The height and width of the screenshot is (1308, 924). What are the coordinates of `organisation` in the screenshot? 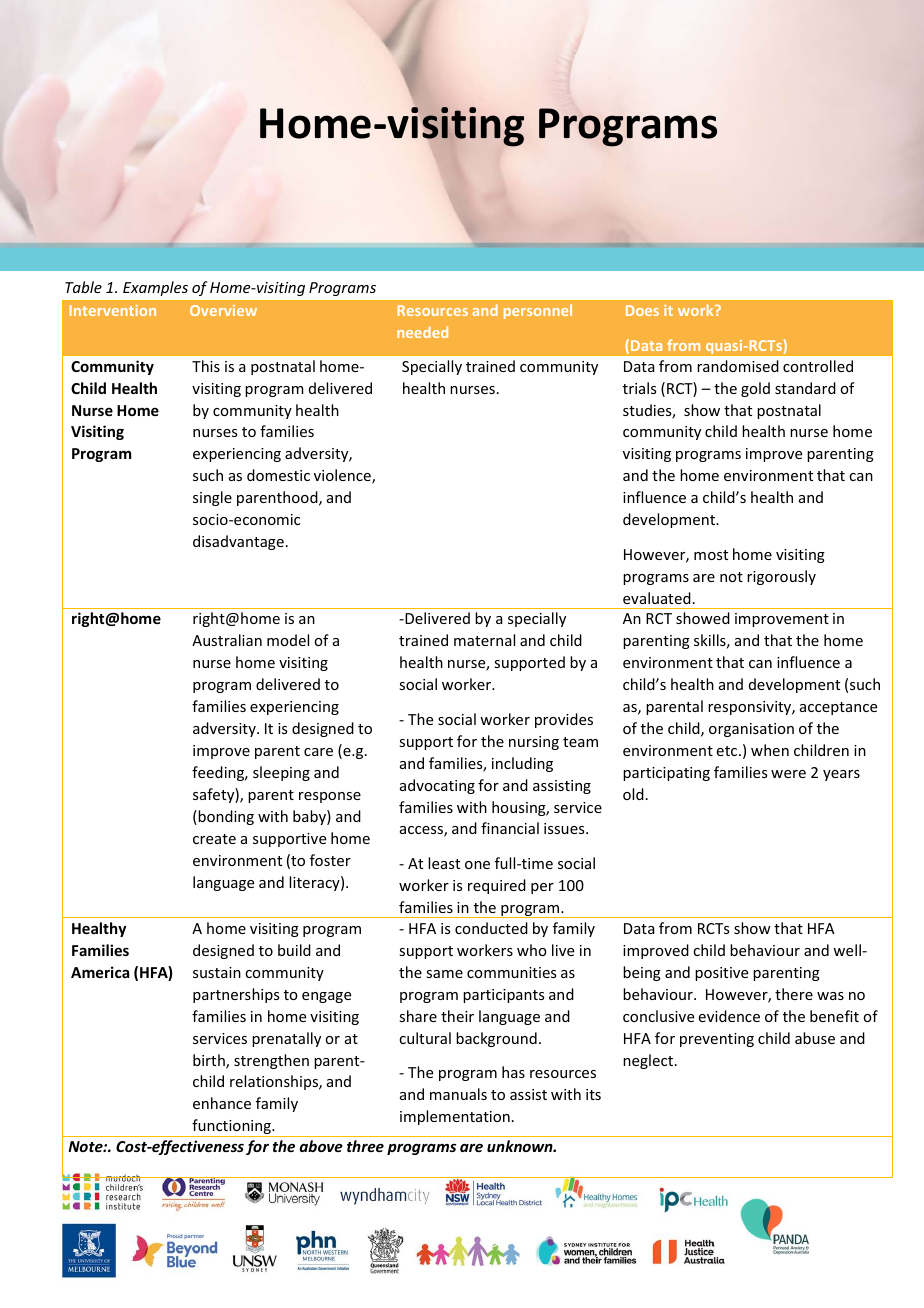 It's located at (751, 730).
